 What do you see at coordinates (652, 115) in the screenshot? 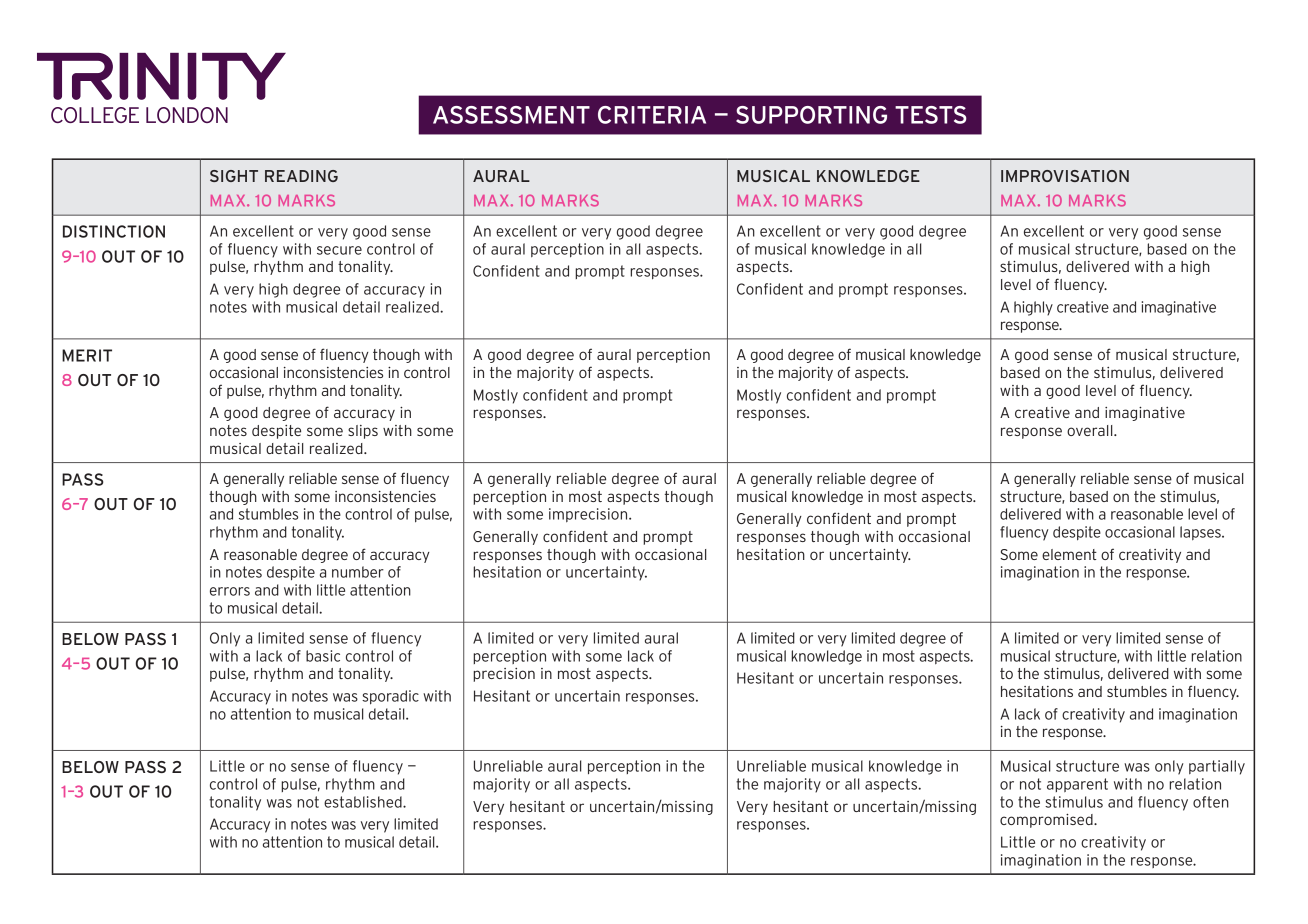
I see `CRITERIA` at bounding box center [652, 115].
